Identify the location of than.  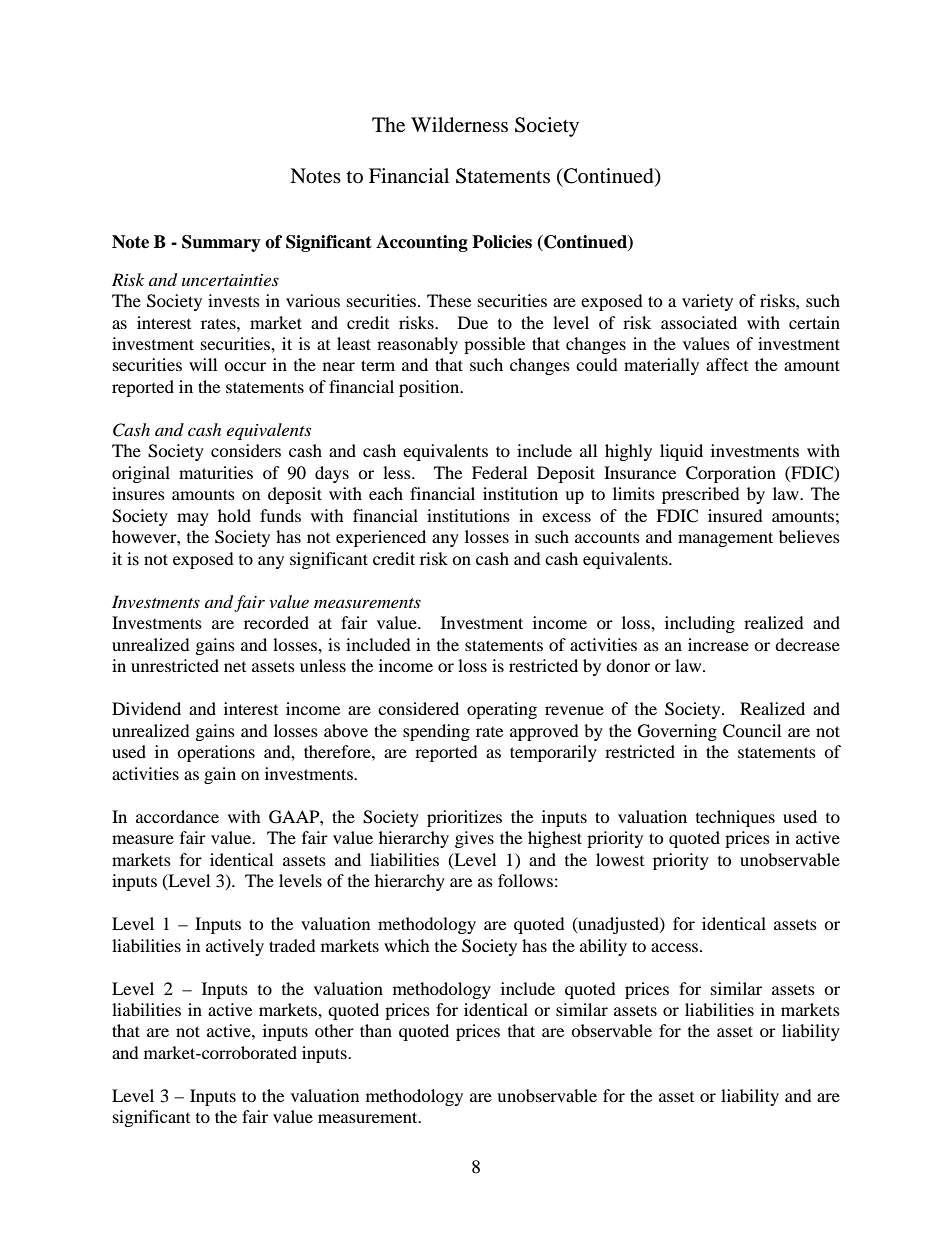
(376, 1030).
